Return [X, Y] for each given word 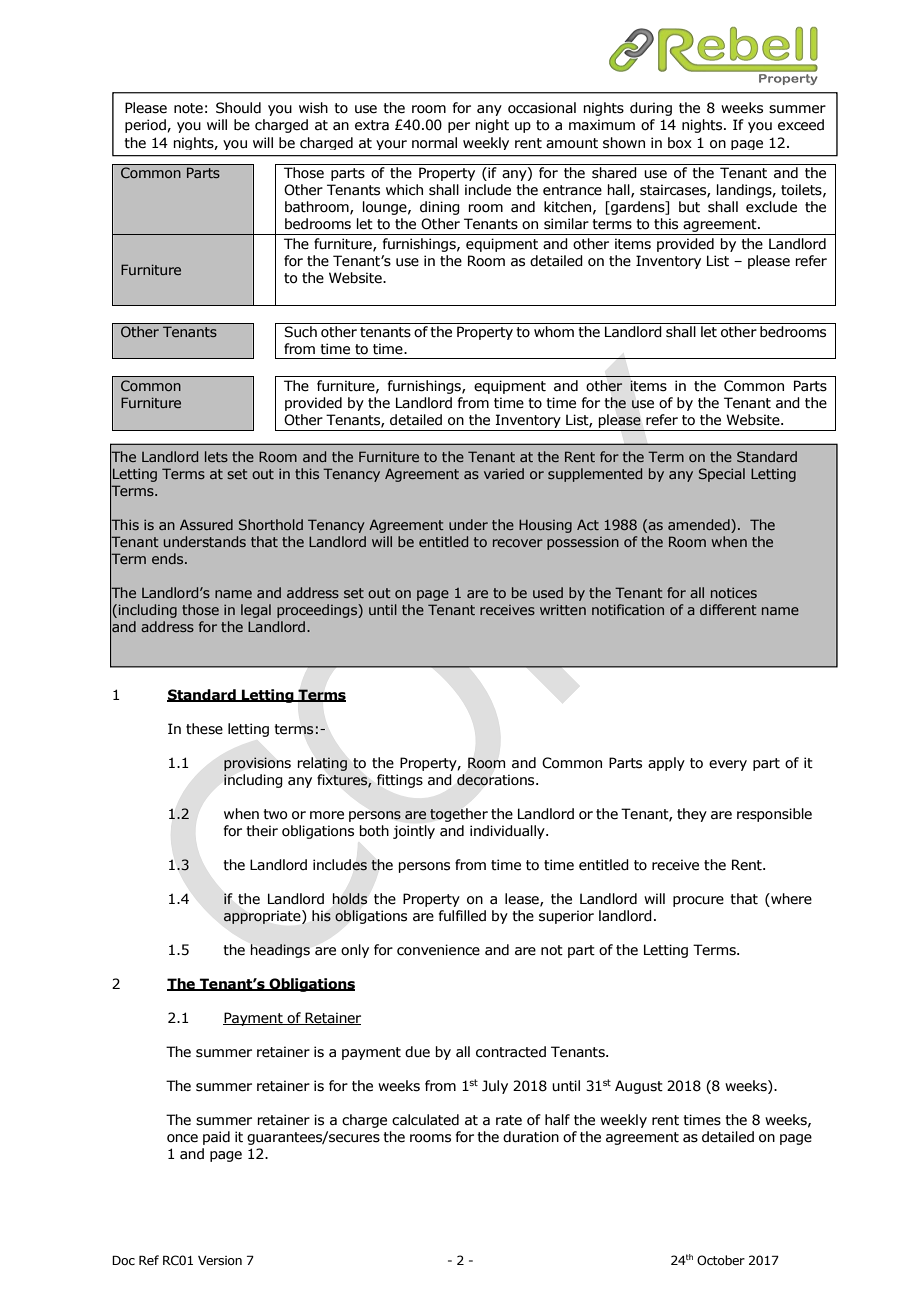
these [204, 729]
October [721, 1260]
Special [722, 475]
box [680, 143]
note [188, 108]
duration [531, 1137]
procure [698, 901]
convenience [438, 950]
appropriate [263, 917]
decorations [497, 780]
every [728, 765]
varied [504, 473]
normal [434, 143]
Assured [206, 524]
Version [220, 1260]
